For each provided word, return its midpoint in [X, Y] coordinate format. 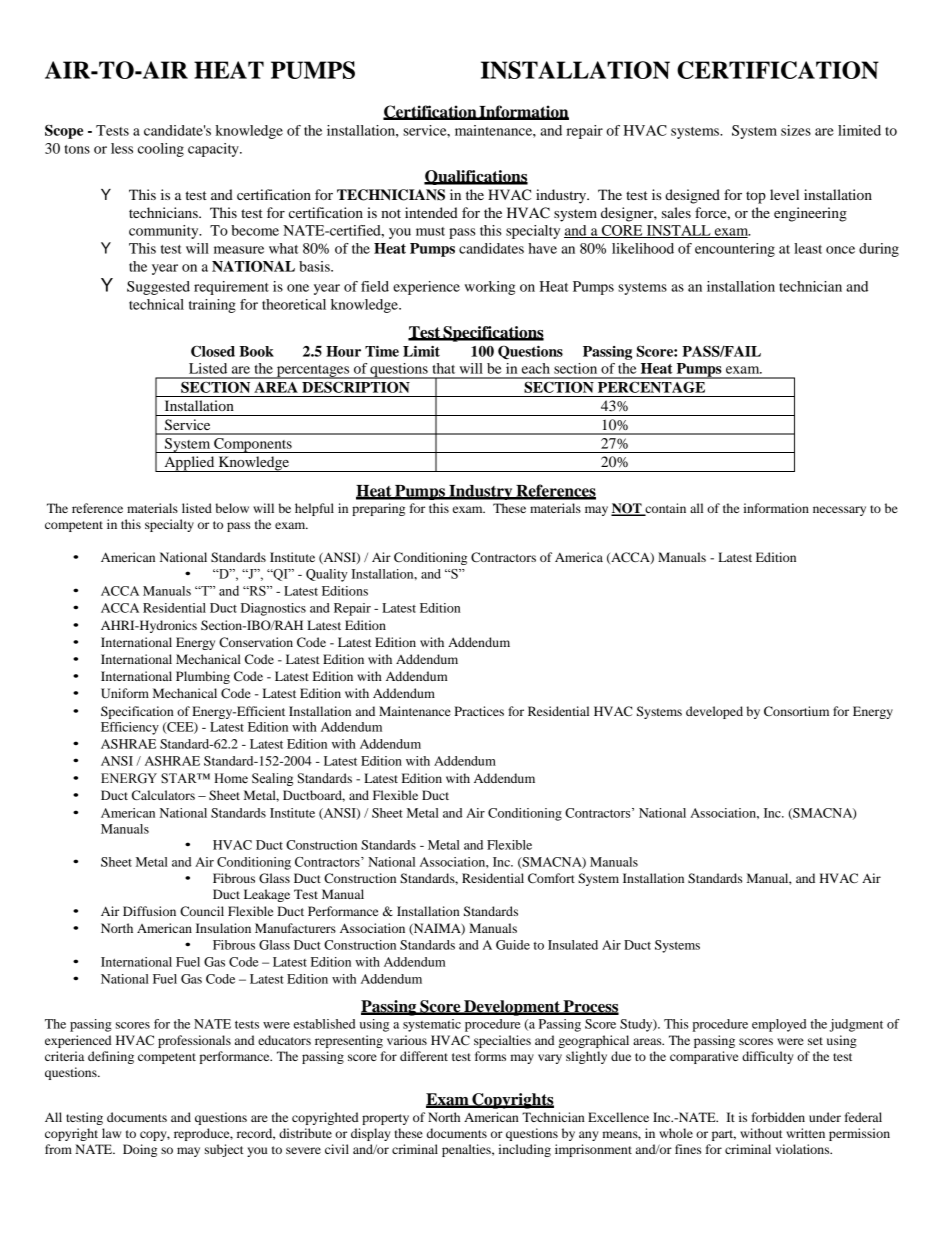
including [524, 1150]
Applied [189, 464]
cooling [161, 150]
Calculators [163, 795]
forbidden [778, 1117]
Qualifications [476, 177]
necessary [839, 511]
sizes [796, 130]
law [111, 1133]
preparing [378, 509]
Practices [479, 711]
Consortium [796, 711]
